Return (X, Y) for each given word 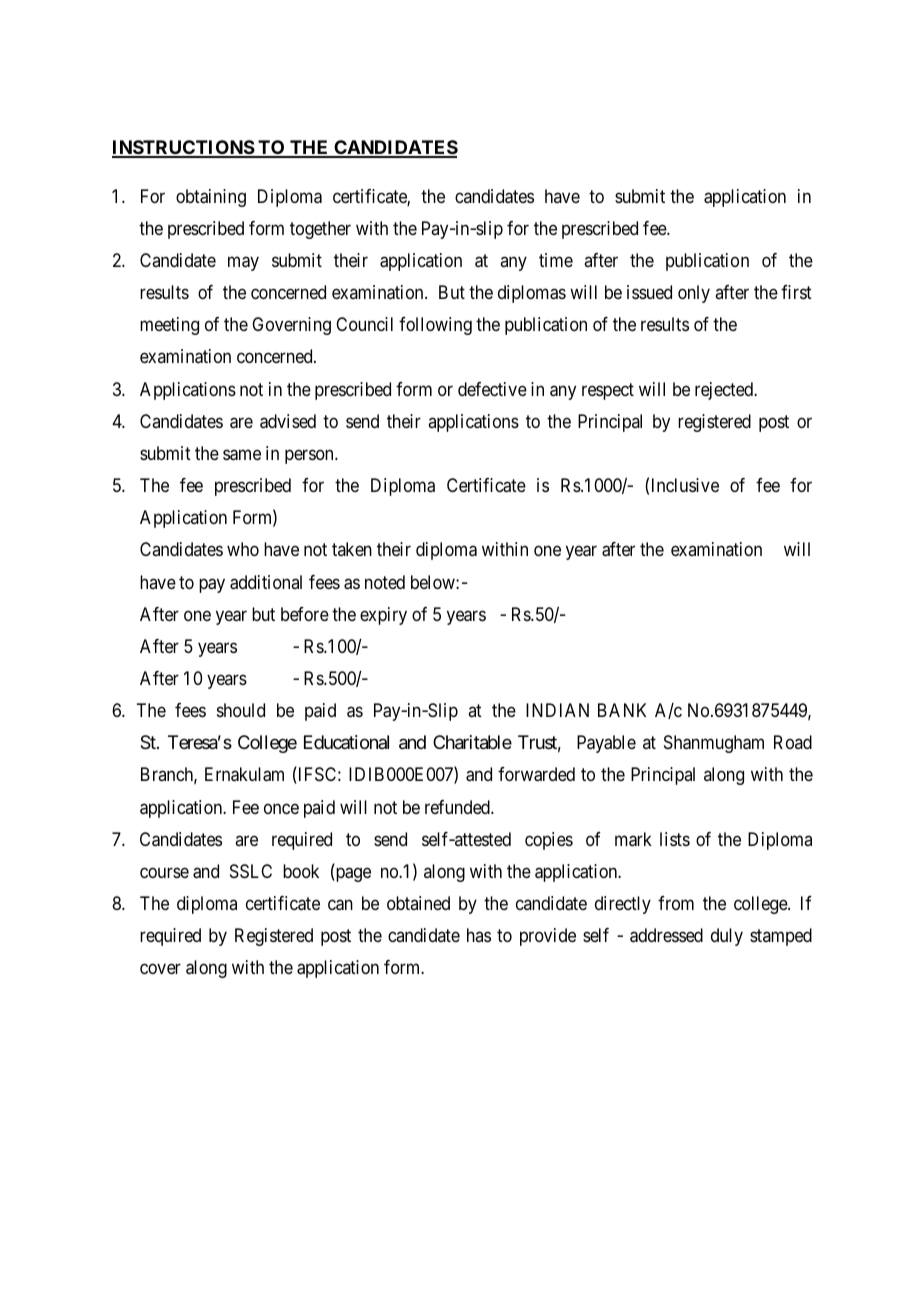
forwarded (536, 774)
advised (288, 421)
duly (727, 937)
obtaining (211, 198)
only (694, 294)
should (241, 710)
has (479, 935)
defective (492, 389)
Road (793, 742)
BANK (622, 710)
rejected (725, 391)
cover (160, 969)
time (556, 260)
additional (266, 582)
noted (385, 582)
